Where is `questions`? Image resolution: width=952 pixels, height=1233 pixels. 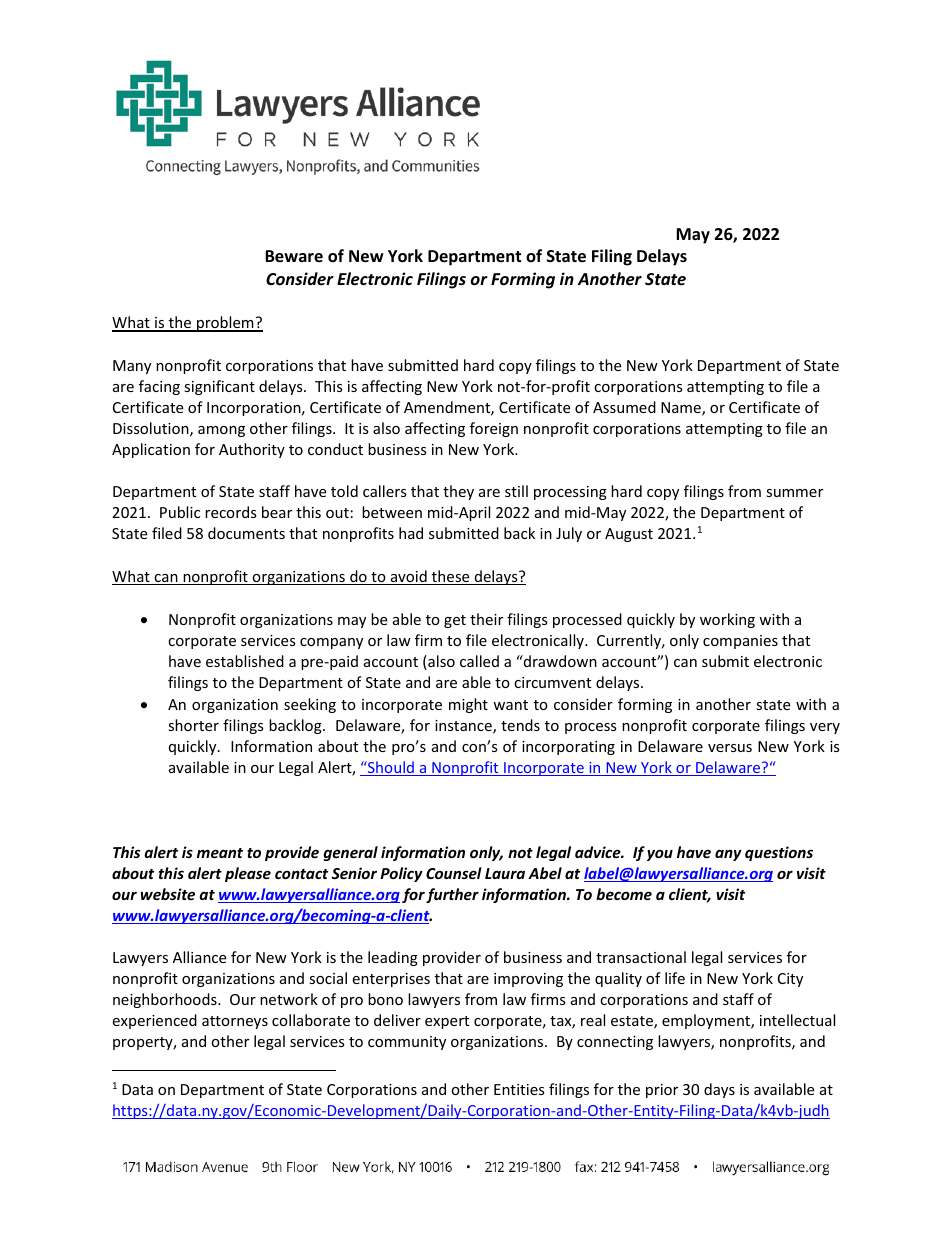 questions is located at coordinates (779, 853).
